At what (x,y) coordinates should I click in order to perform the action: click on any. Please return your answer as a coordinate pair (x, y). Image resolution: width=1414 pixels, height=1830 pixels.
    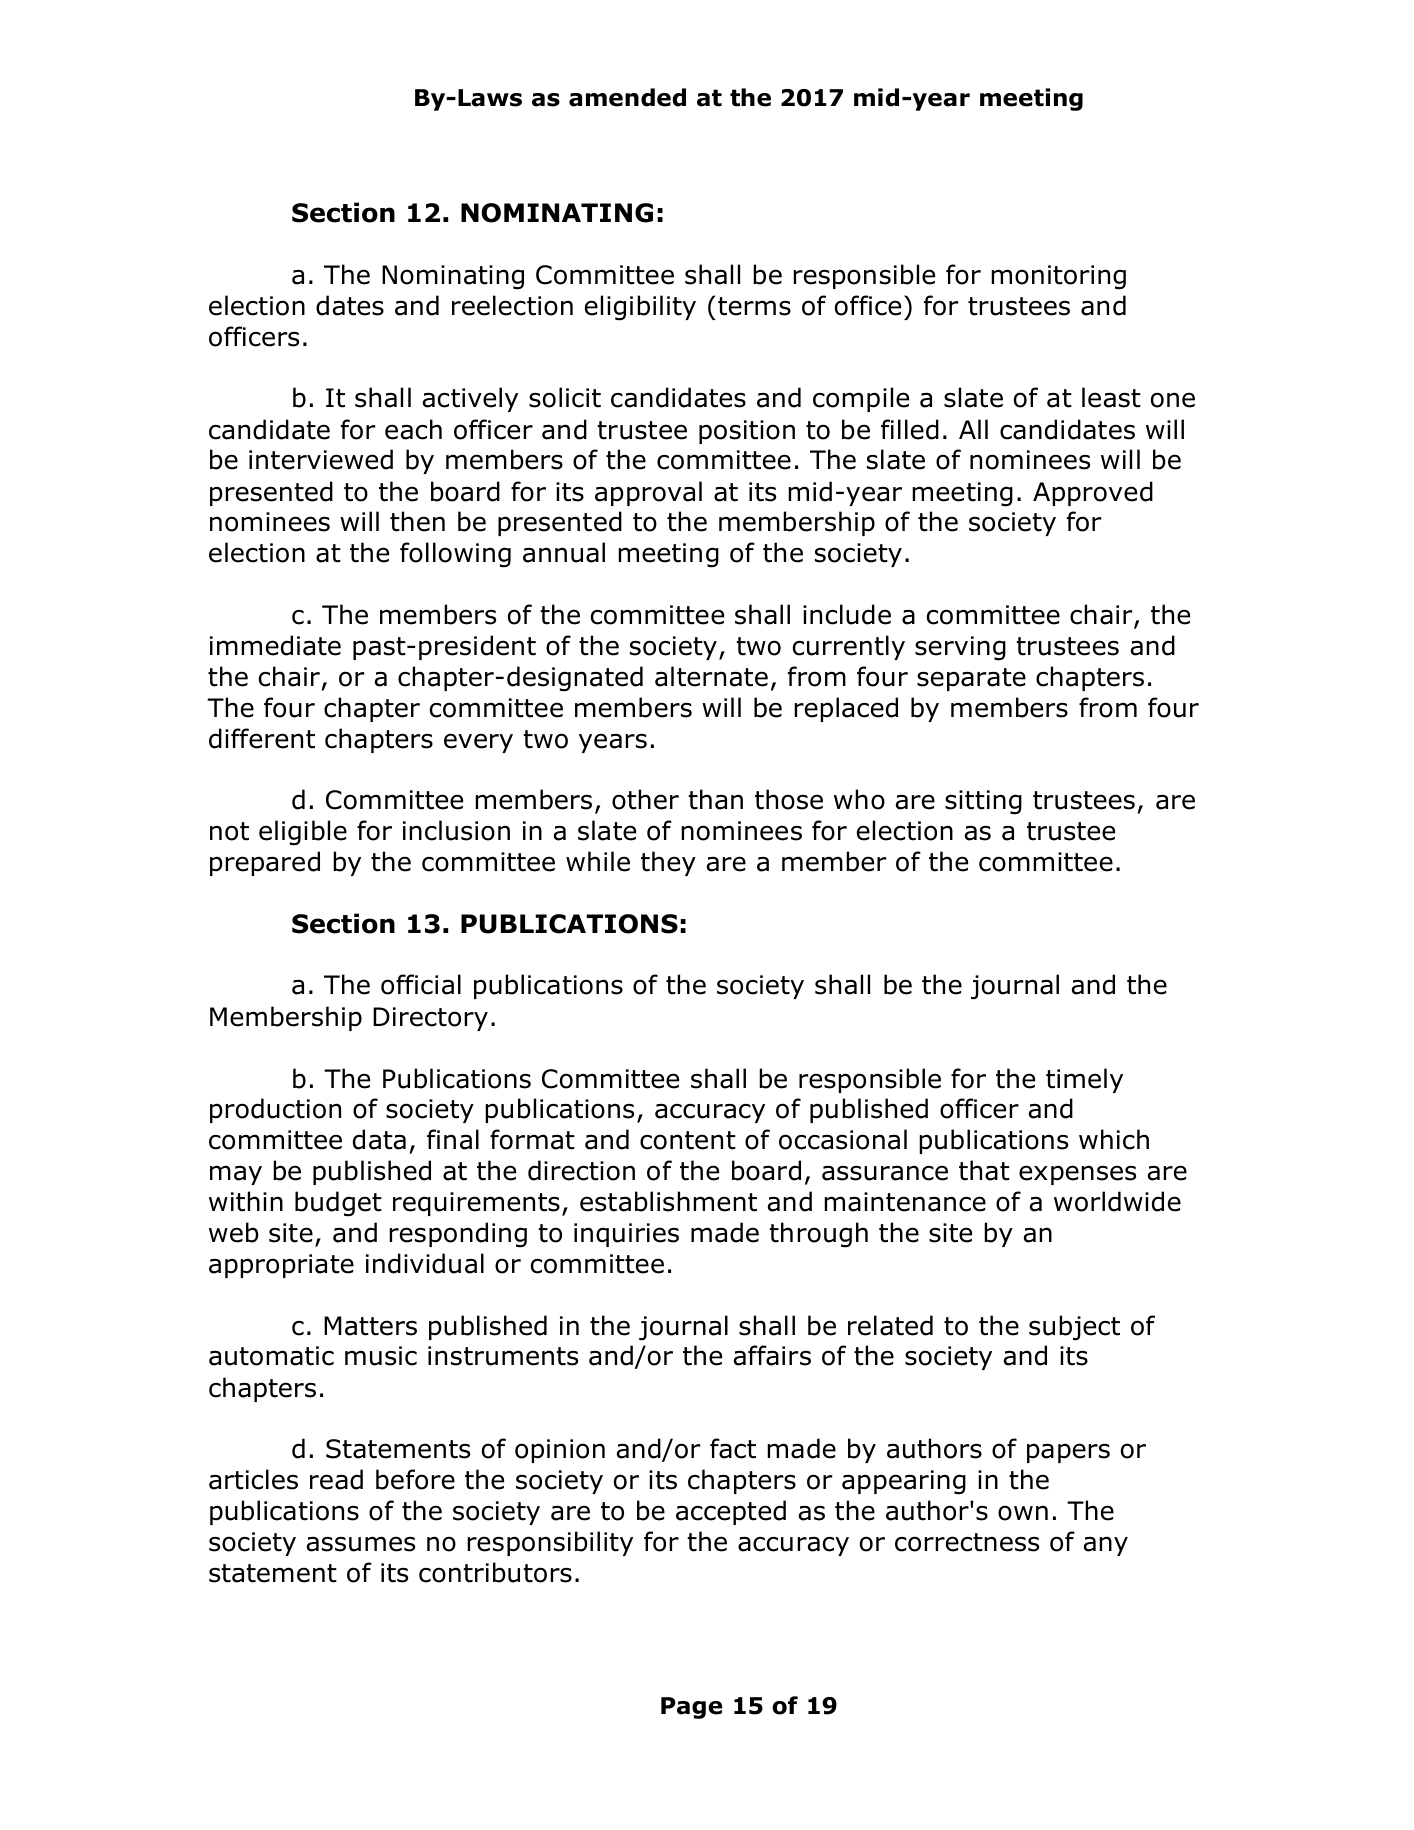
    Looking at the image, I should click on (1106, 1546).
